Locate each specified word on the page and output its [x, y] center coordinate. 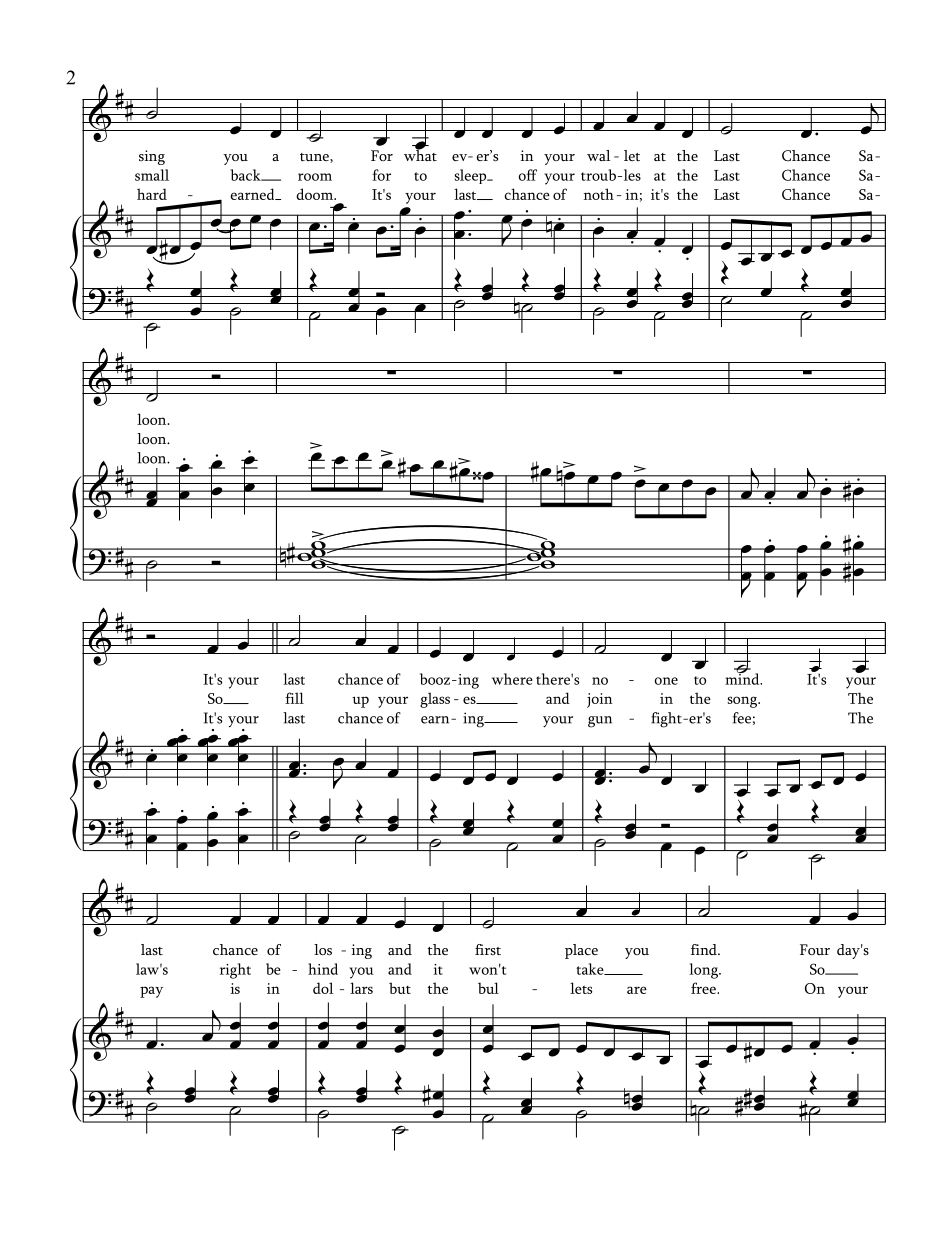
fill [294, 698]
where [512, 679]
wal [598, 155]
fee [742, 718]
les [631, 175]
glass [435, 700]
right [235, 971]
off [527, 175]
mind [743, 678]
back [247, 175]
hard [152, 194]
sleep [471, 176]
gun [600, 722]
